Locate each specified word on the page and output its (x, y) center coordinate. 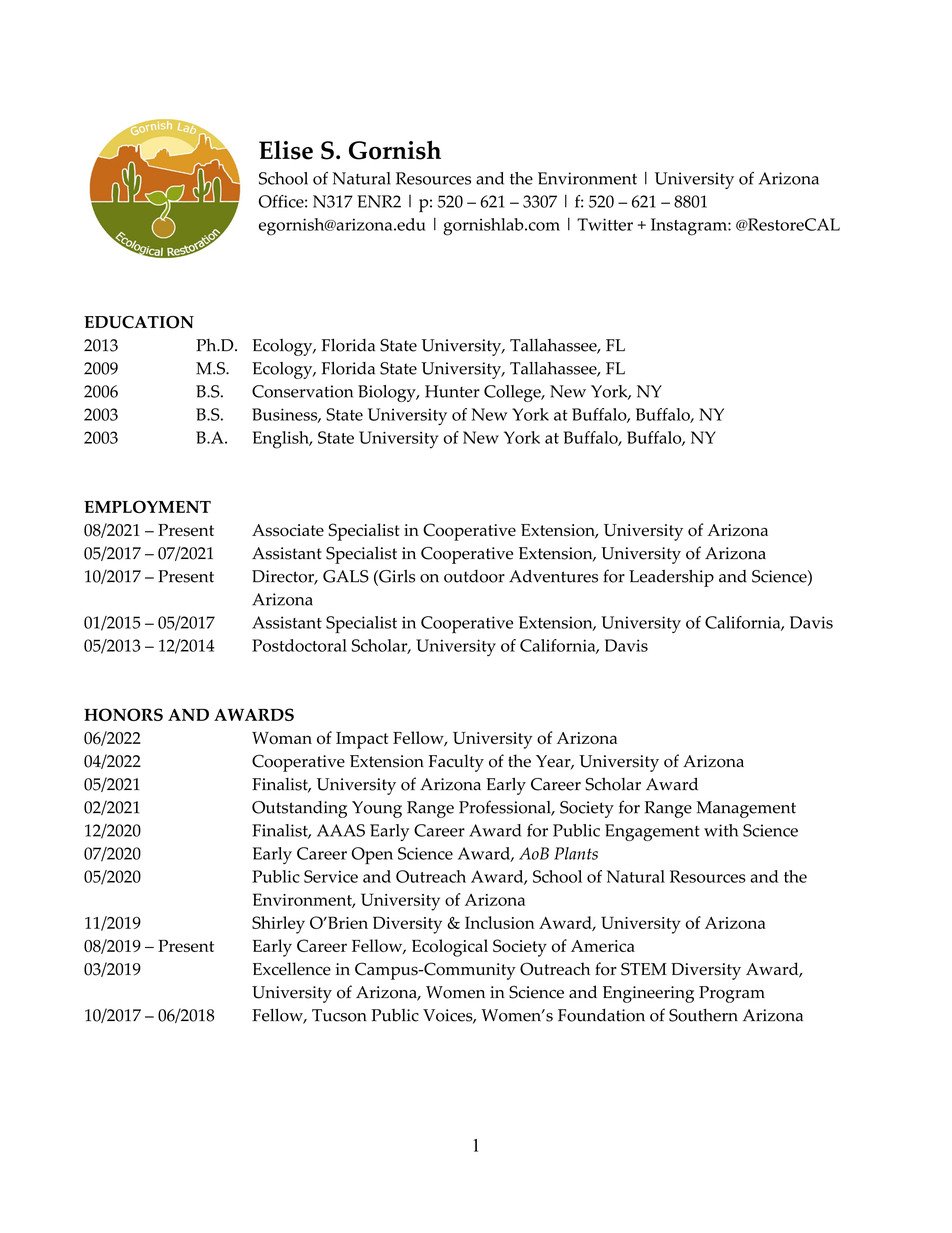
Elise (286, 150)
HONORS (123, 714)
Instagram (690, 227)
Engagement (652, 832)
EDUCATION (139, 322)
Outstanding (299, 809)
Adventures (553, 576)
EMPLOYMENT (147, 506)
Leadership (671, 578)
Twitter (605, 224)
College (513, 393)
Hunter (452, 391)
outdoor (474, 576)
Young (377, 809)
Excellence (292, 969)
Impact (362, 740)
